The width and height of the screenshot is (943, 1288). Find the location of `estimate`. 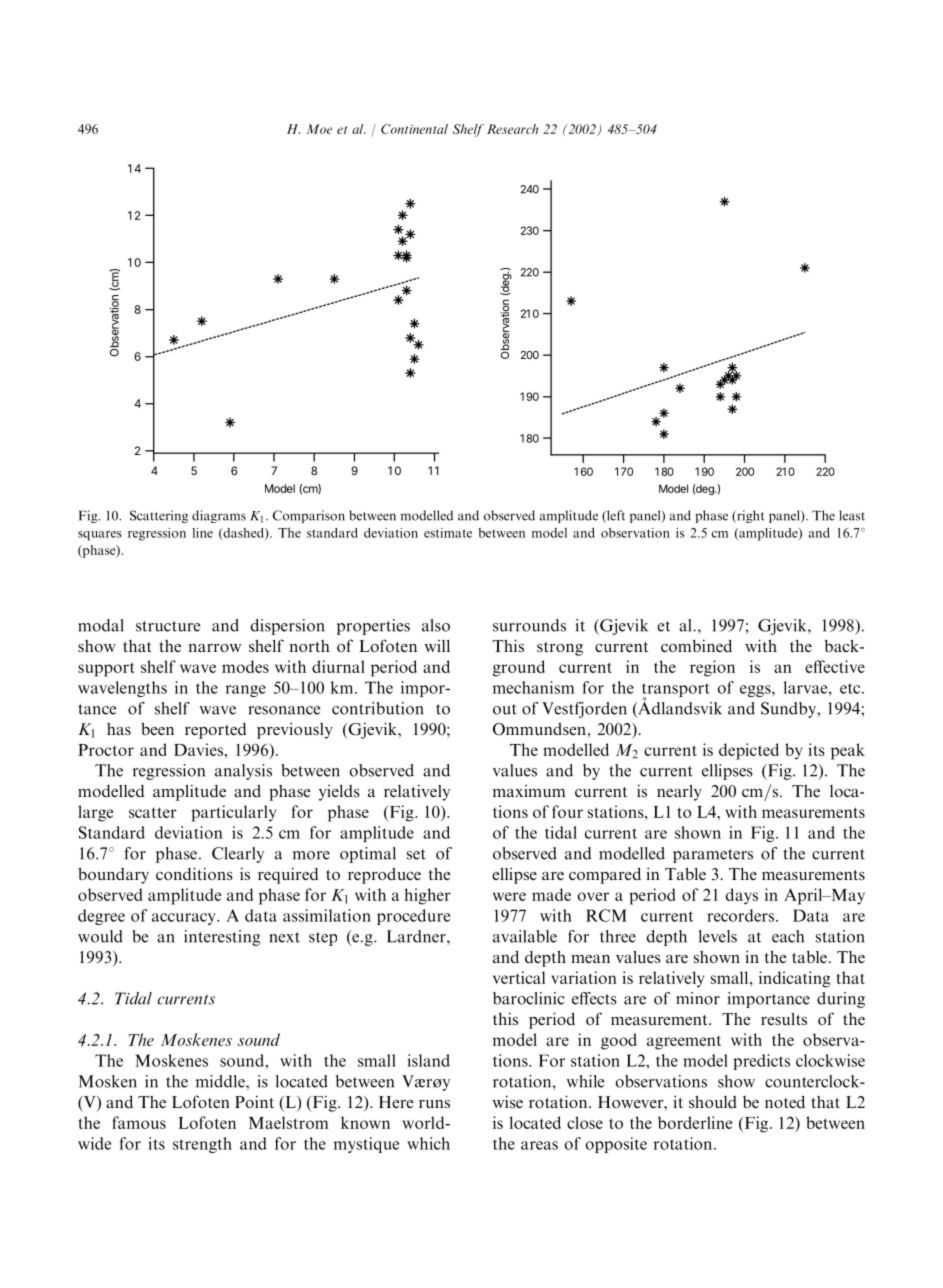

estimate is located at coordinates (448, 533).
